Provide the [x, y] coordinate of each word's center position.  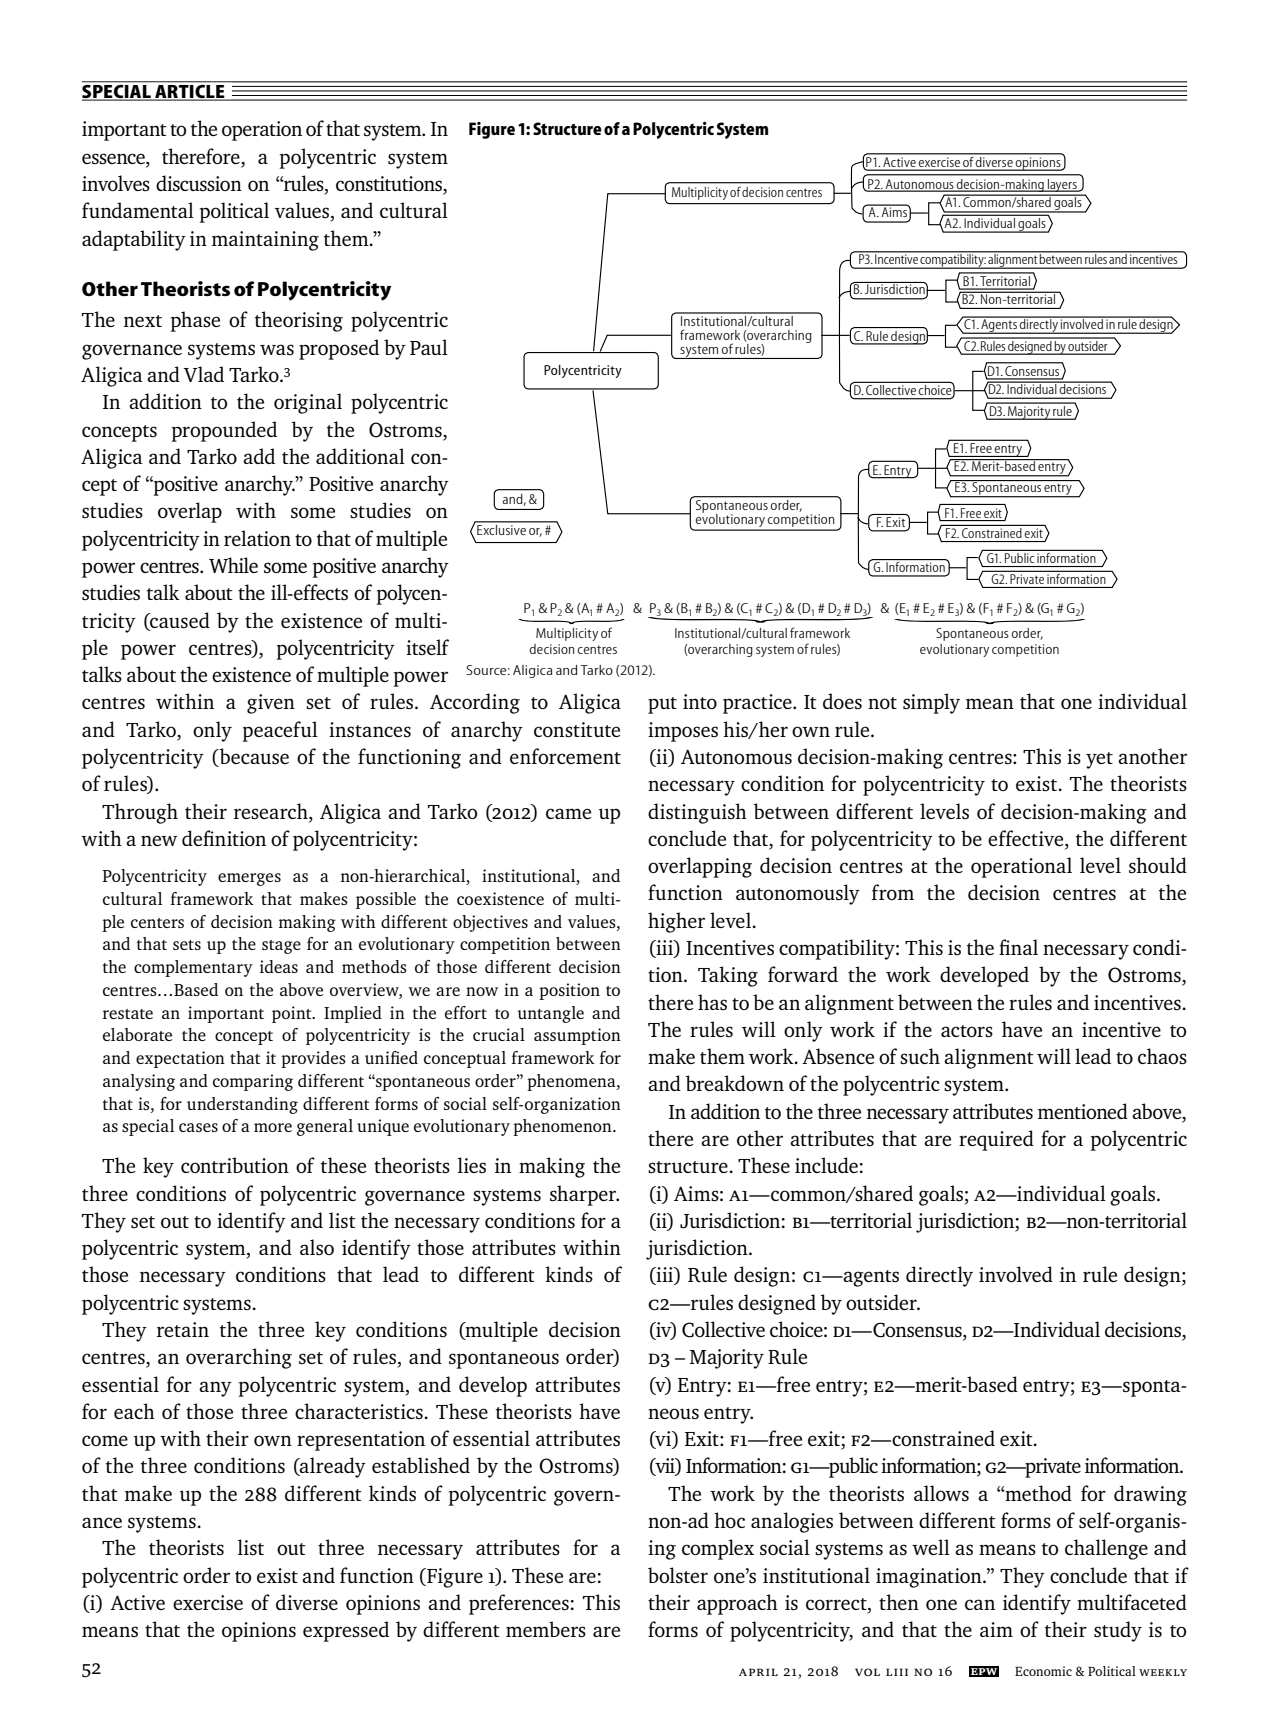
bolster [678, 1575]
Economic [1043, 1671]
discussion [199, 183]
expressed [346, 1631]
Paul [429, 347]
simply [931, 703]
